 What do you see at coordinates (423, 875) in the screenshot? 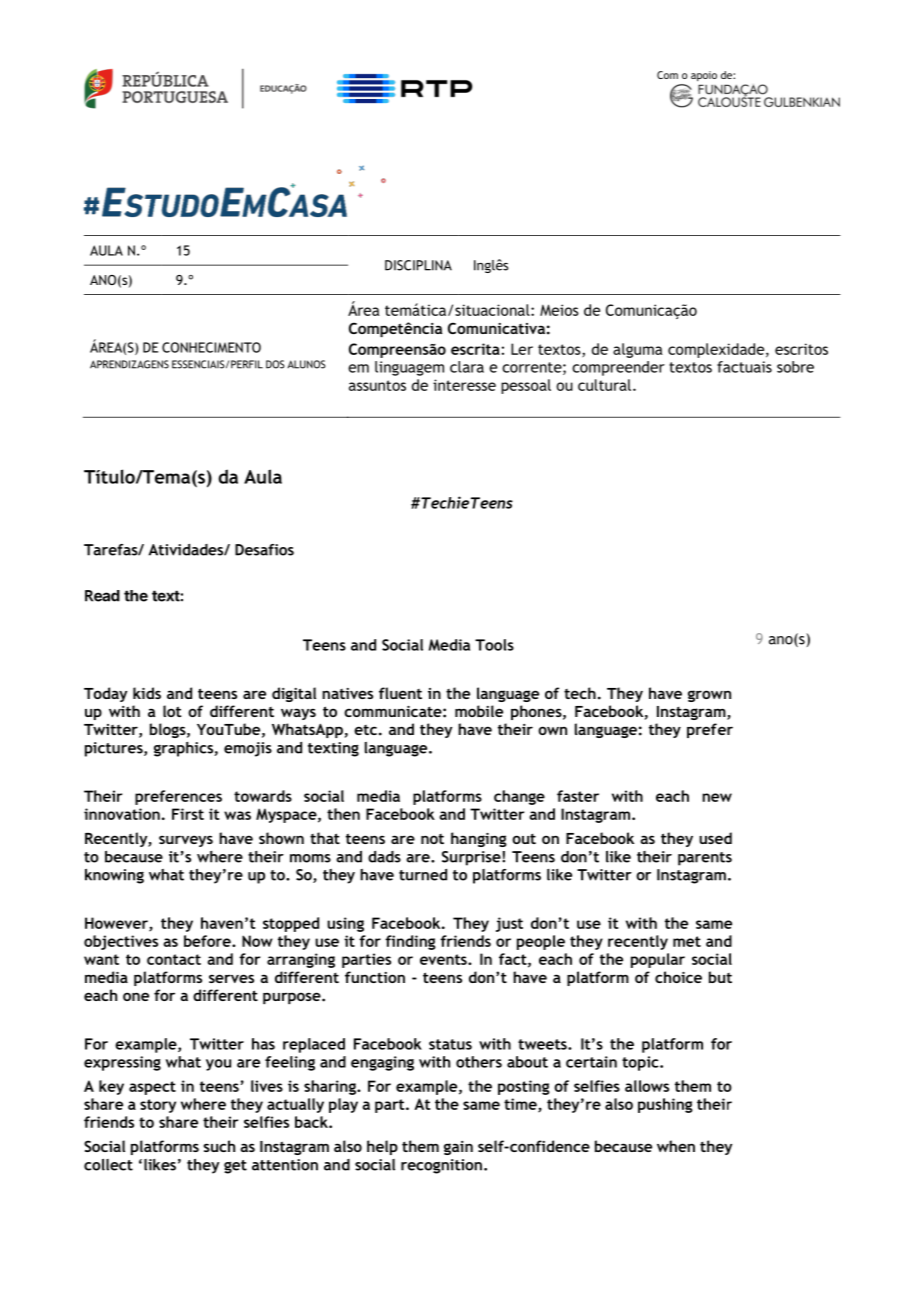
I see `turned` at bounding box center [423, 875].
